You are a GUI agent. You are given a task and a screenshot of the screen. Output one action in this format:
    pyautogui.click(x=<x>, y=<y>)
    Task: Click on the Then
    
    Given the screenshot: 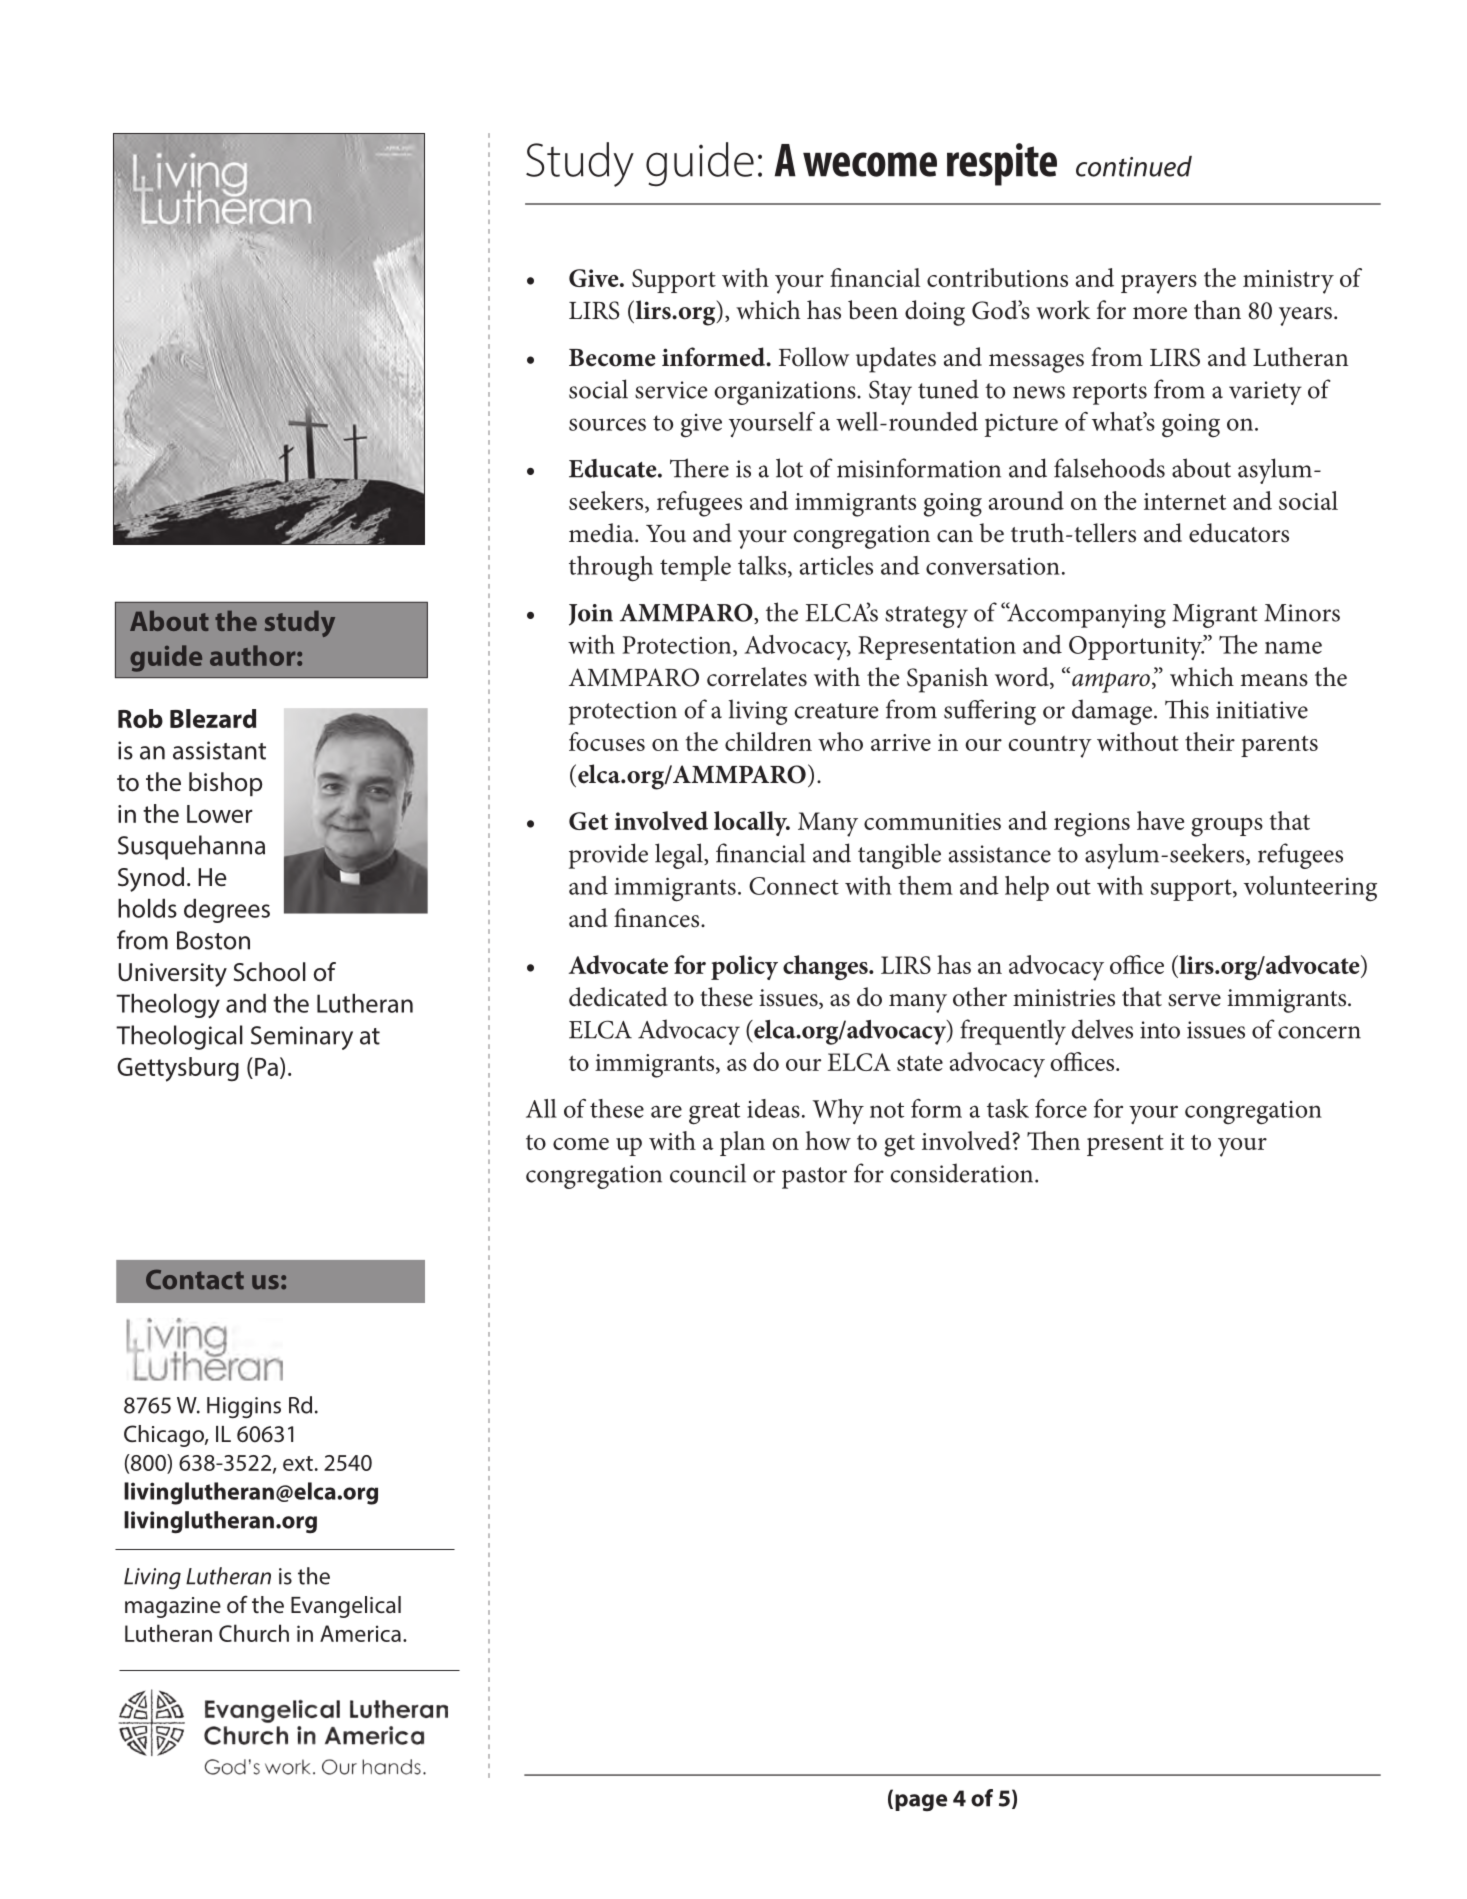 What is the action you would take?
    pyautogui.click(x=1053, y=1140)
